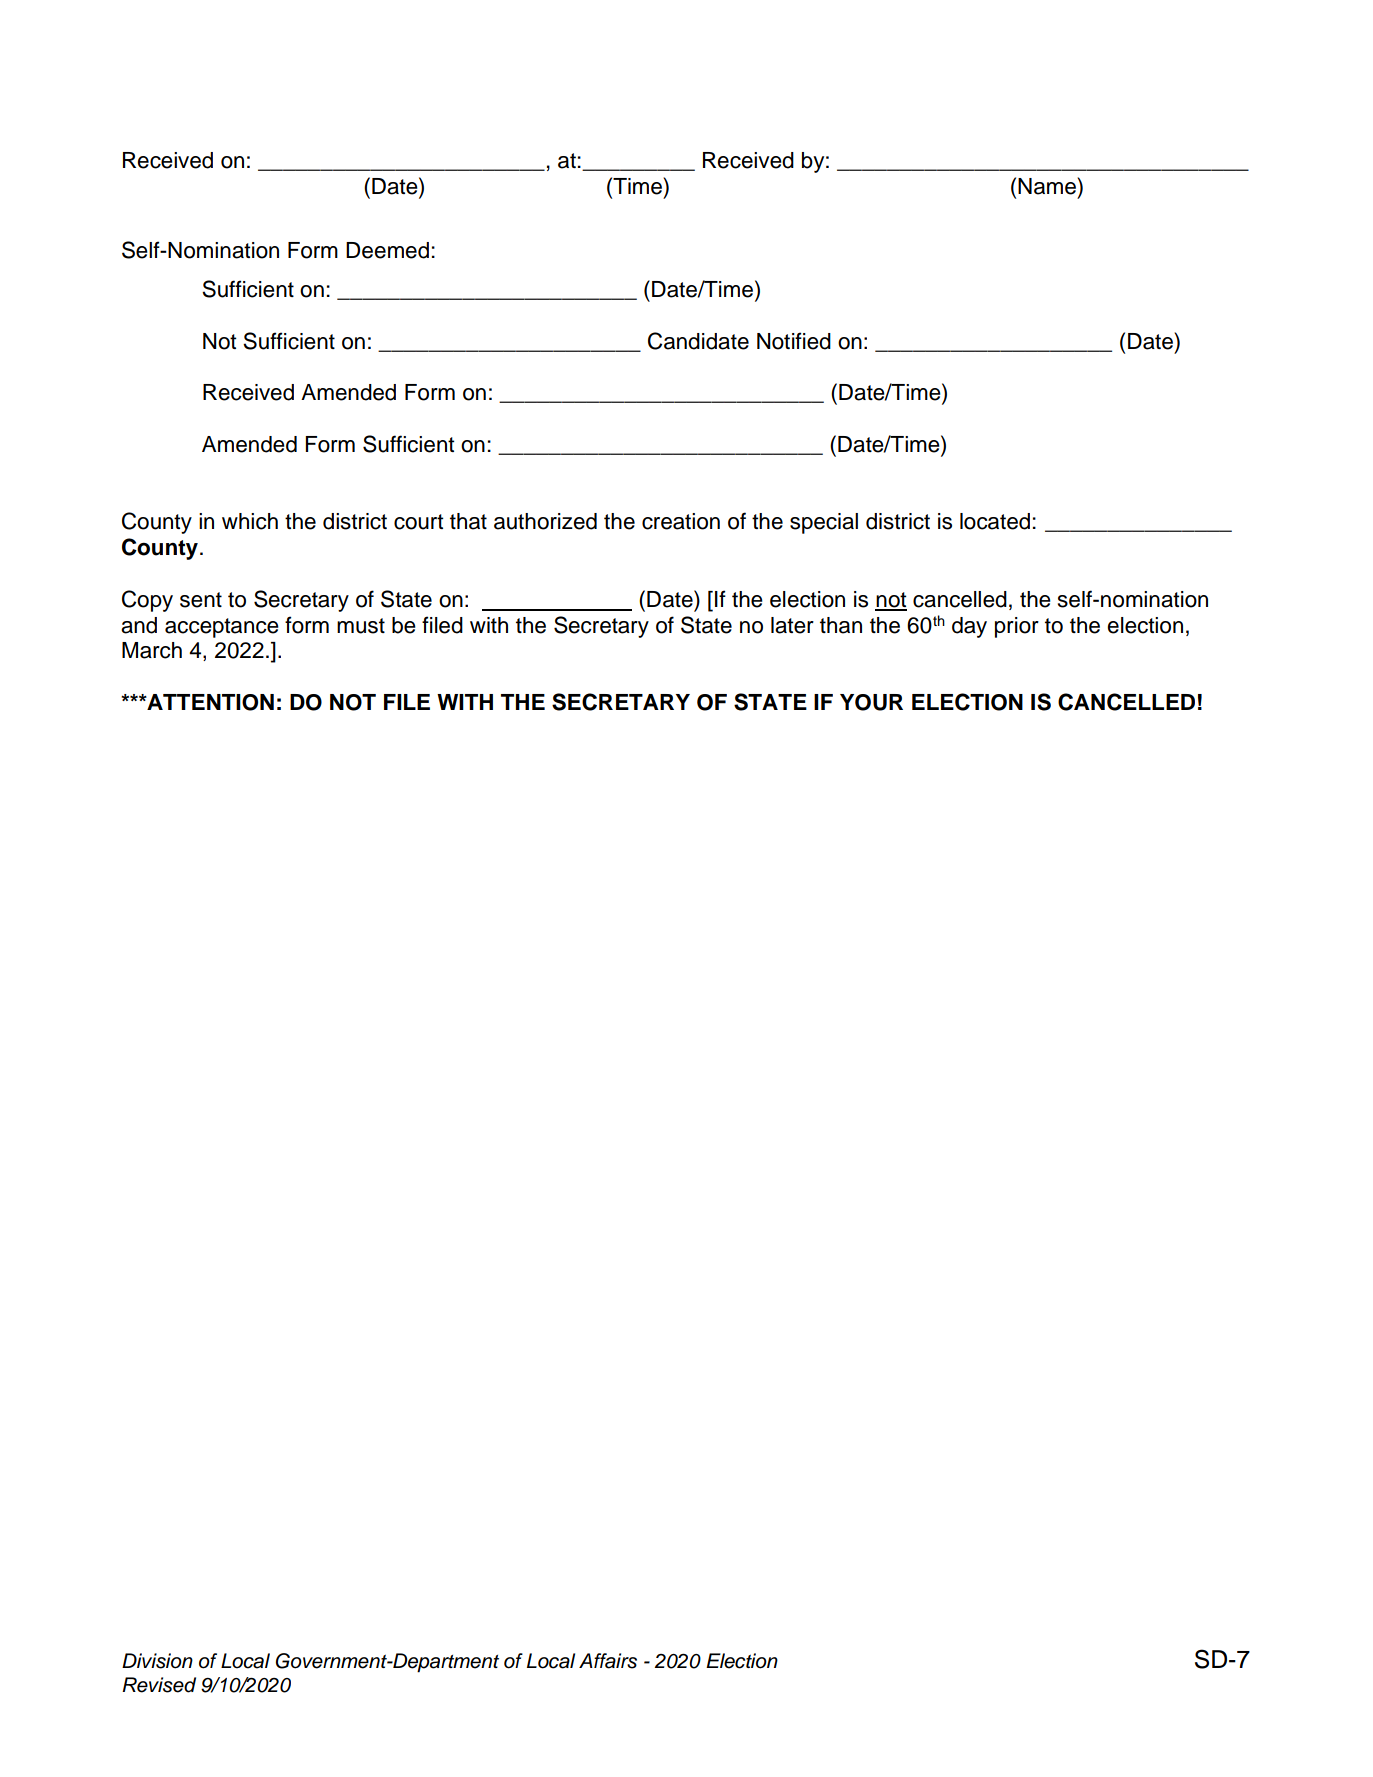 This document has width=1373, height=1777. What do you see at coordinates (159, 1685) in the document?
I see `Revised` at bounding box center [159, 1685].
